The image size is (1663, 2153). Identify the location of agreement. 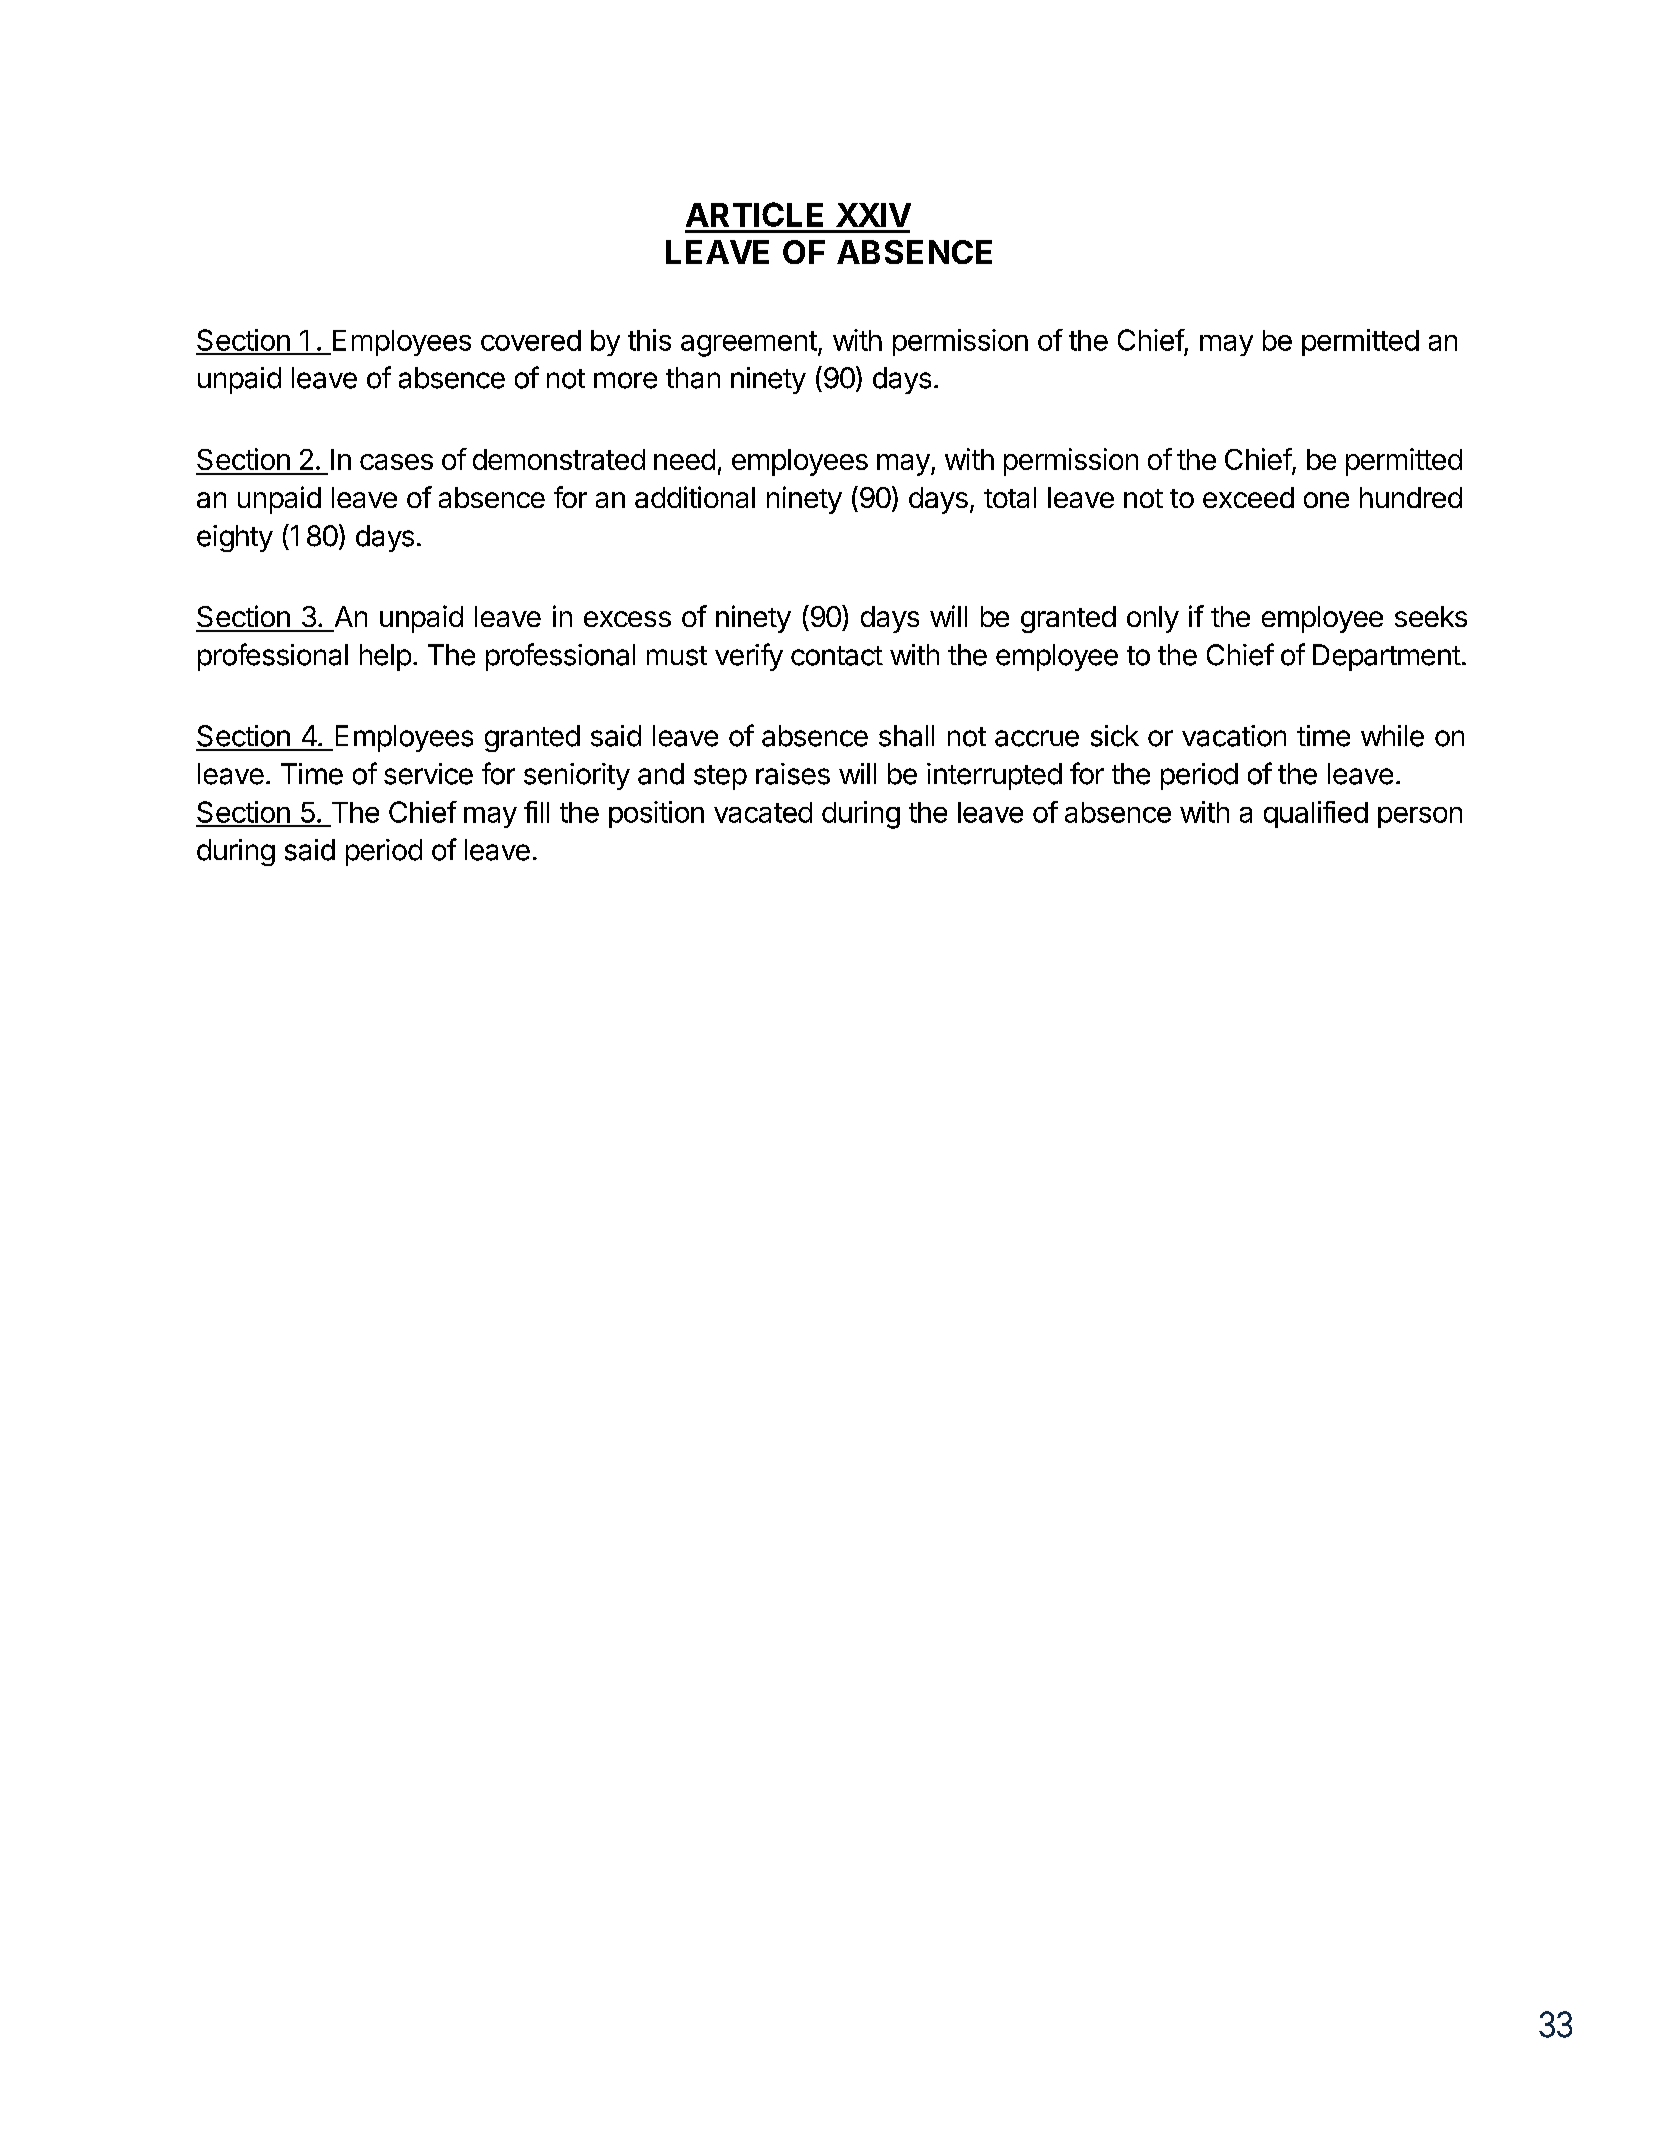
(749, 344).
